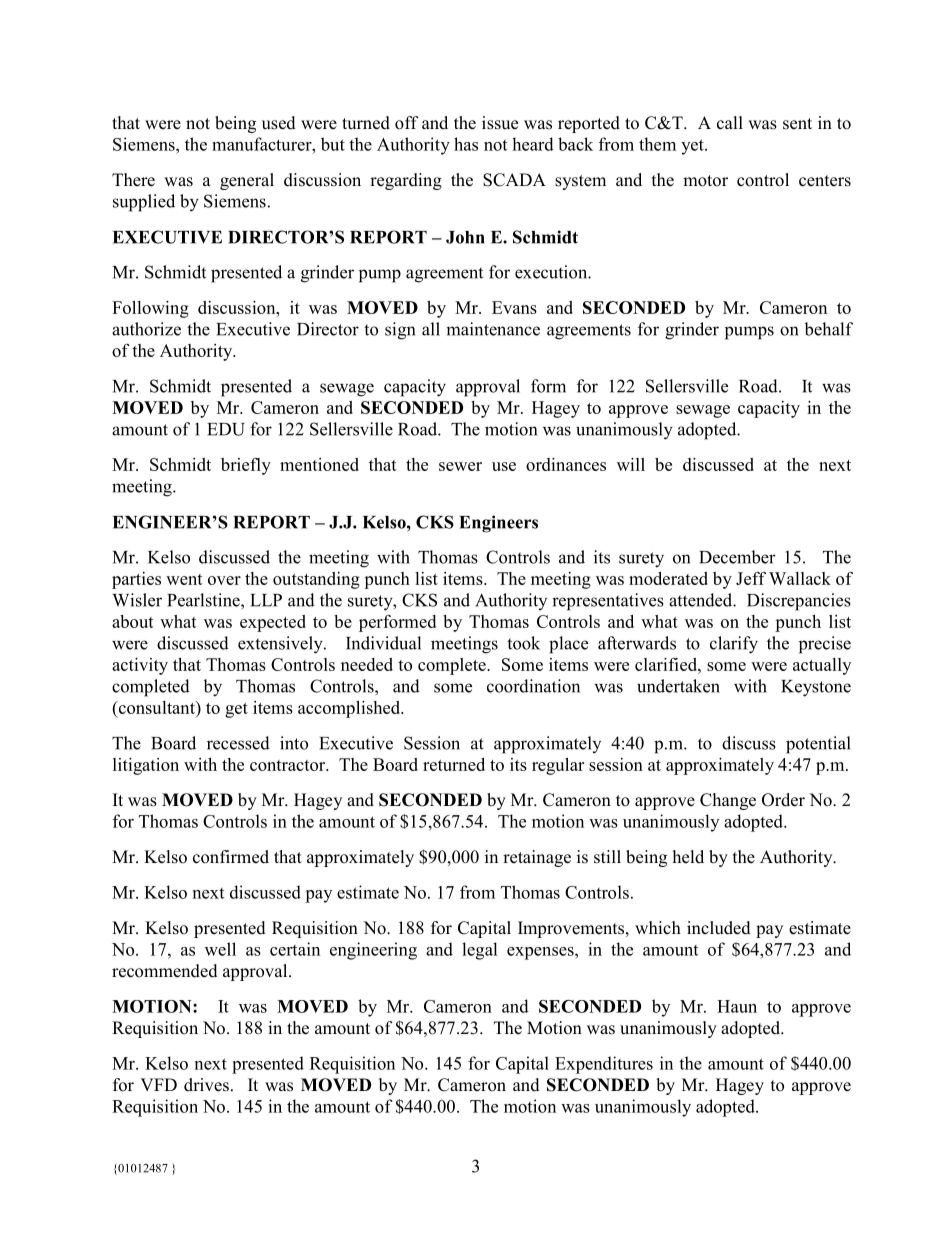  What do you see at coordinates (751, 578) in the page?
I see `Jeff` at bounding box center [751, 578].
